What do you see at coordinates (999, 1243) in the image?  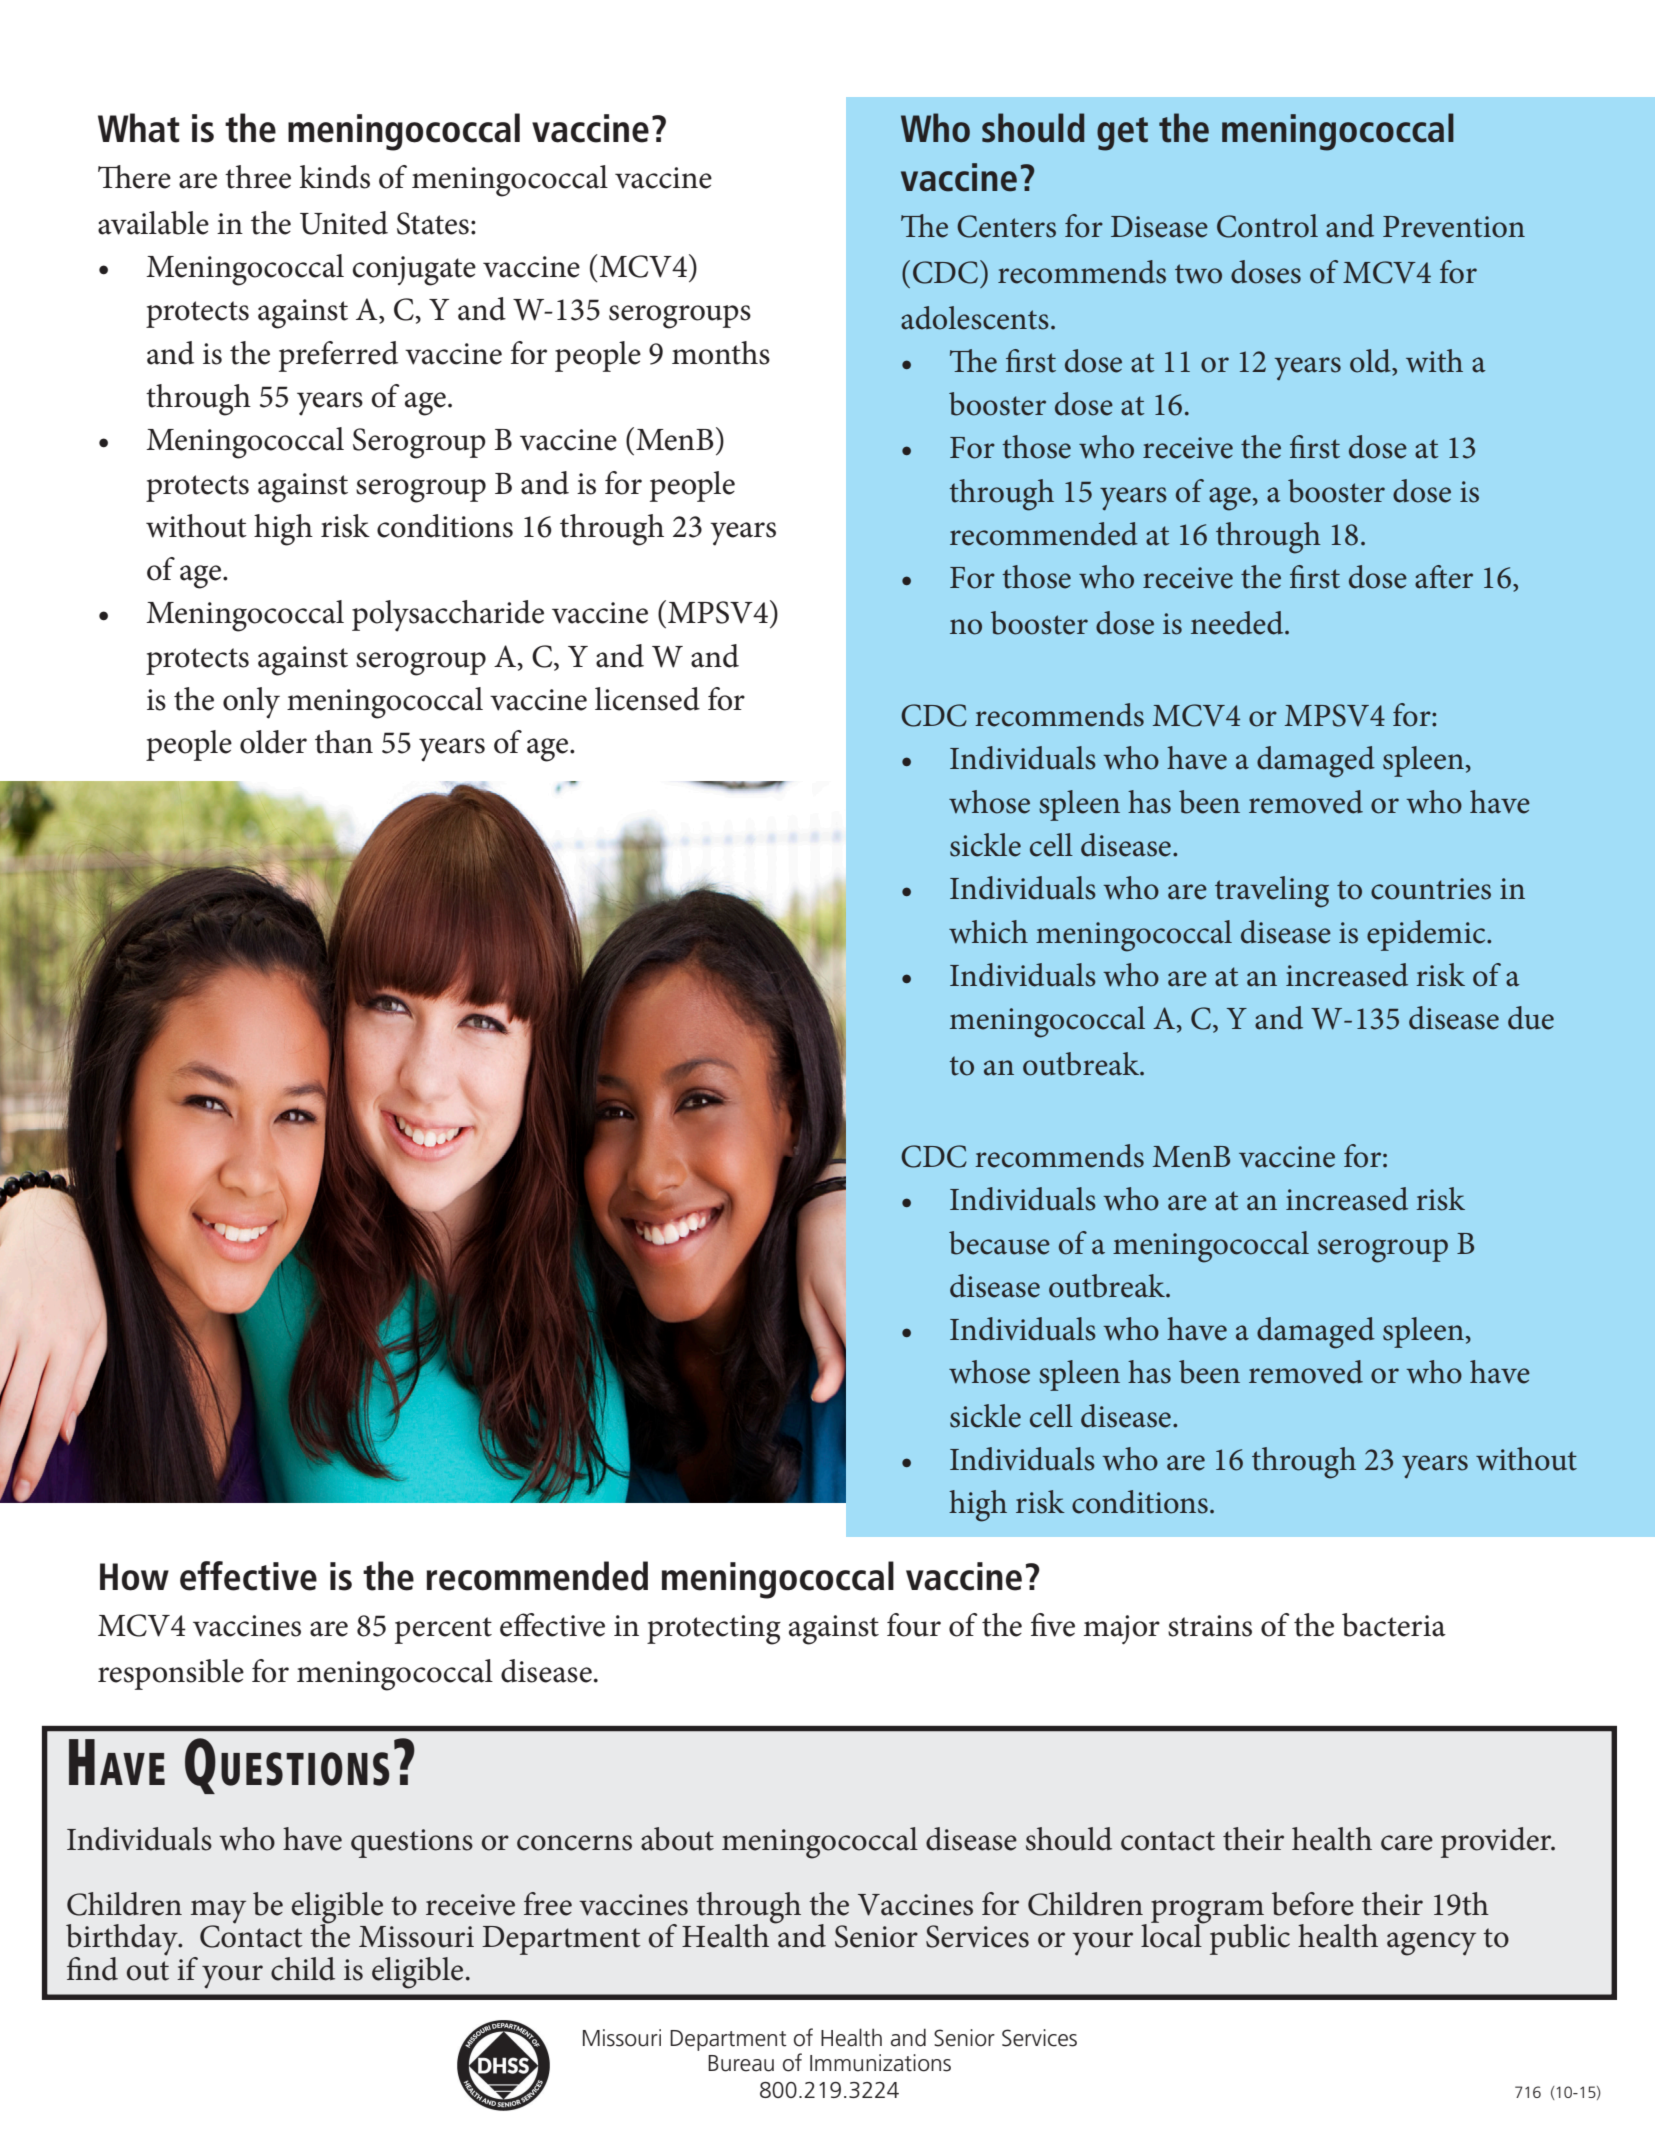 I see `because` at bounding box center [999, 1243].
